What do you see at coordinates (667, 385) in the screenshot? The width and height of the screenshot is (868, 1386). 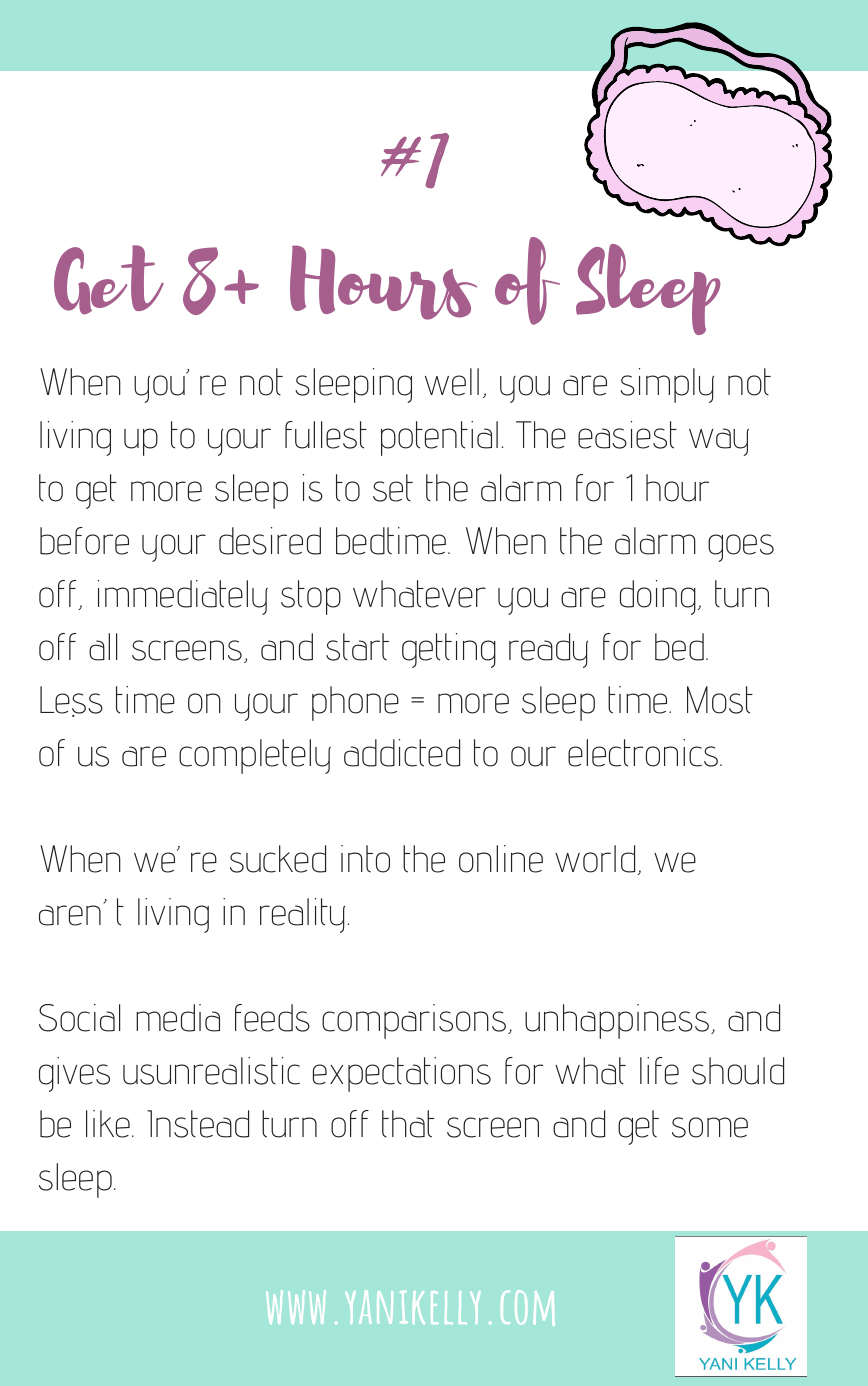 I see `simply` at bounding box center [667, 385].
